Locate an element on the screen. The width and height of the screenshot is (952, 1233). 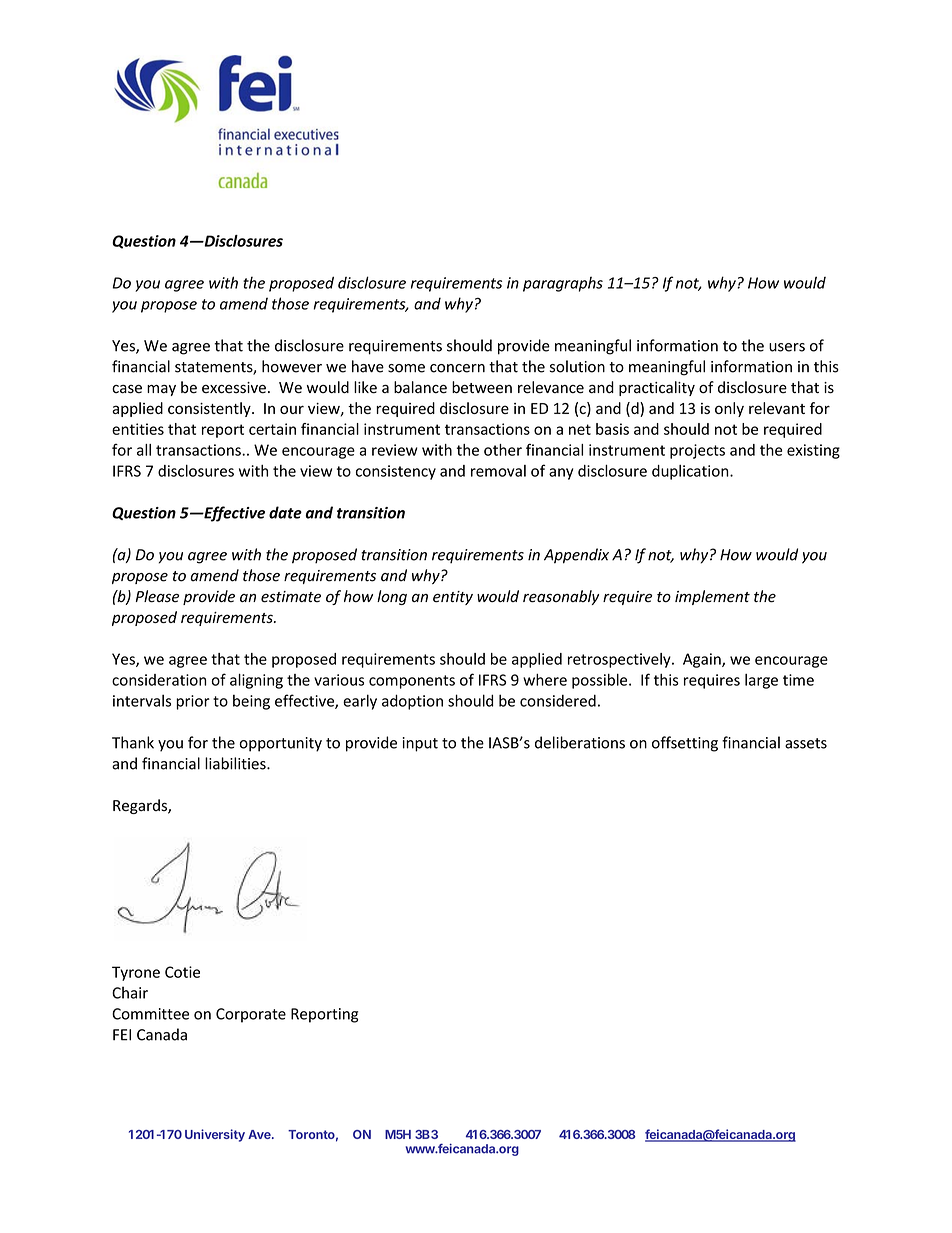
offsetting is located at coordinates (685, 744).
